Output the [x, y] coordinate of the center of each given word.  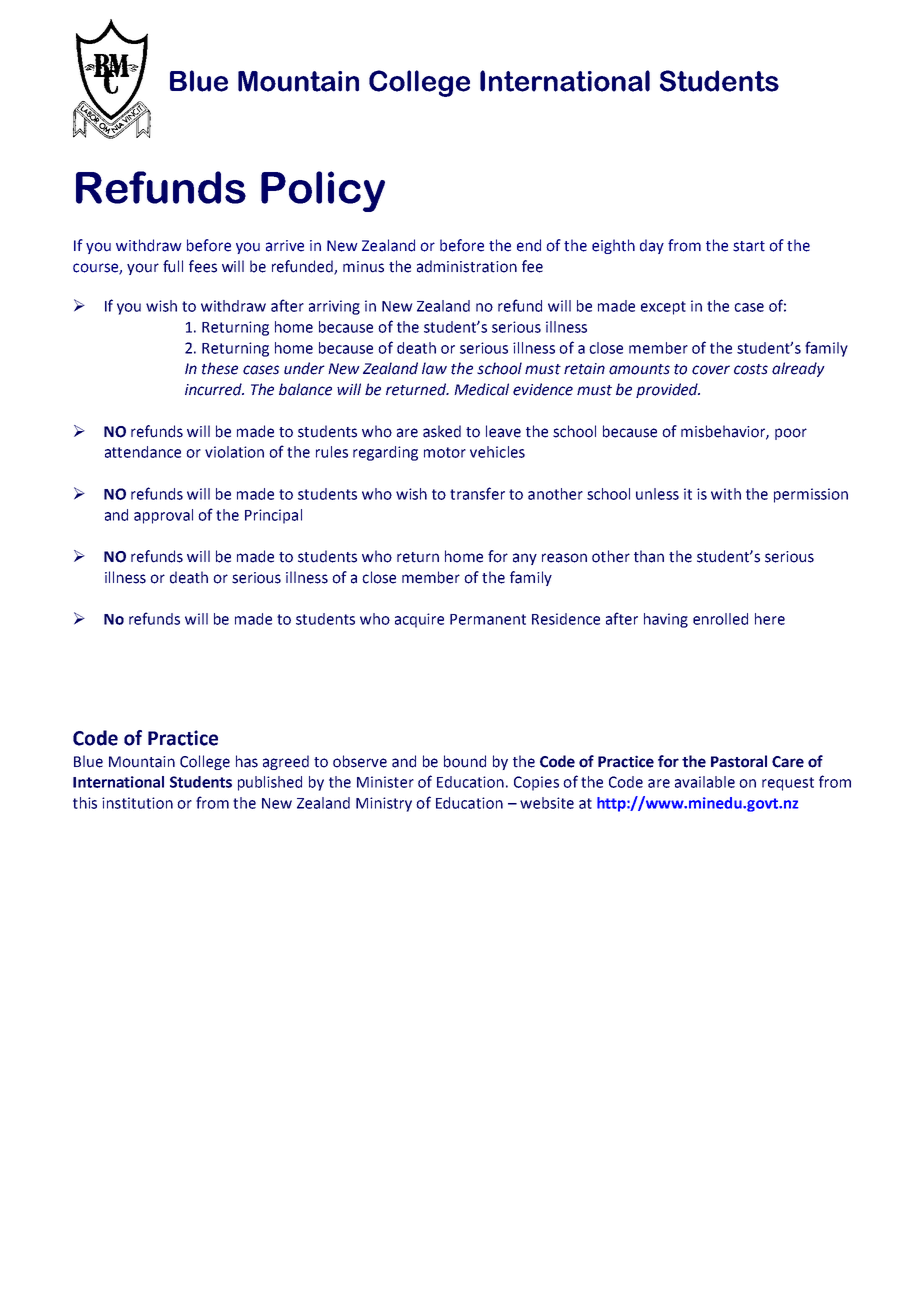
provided [668, 390]
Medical [481, 389]
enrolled [720, 619]
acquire [419, 620]
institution [137, 803]
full [173, 266]
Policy [323, 191]
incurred [214, 389]
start [749, 246]
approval [163, 516]
